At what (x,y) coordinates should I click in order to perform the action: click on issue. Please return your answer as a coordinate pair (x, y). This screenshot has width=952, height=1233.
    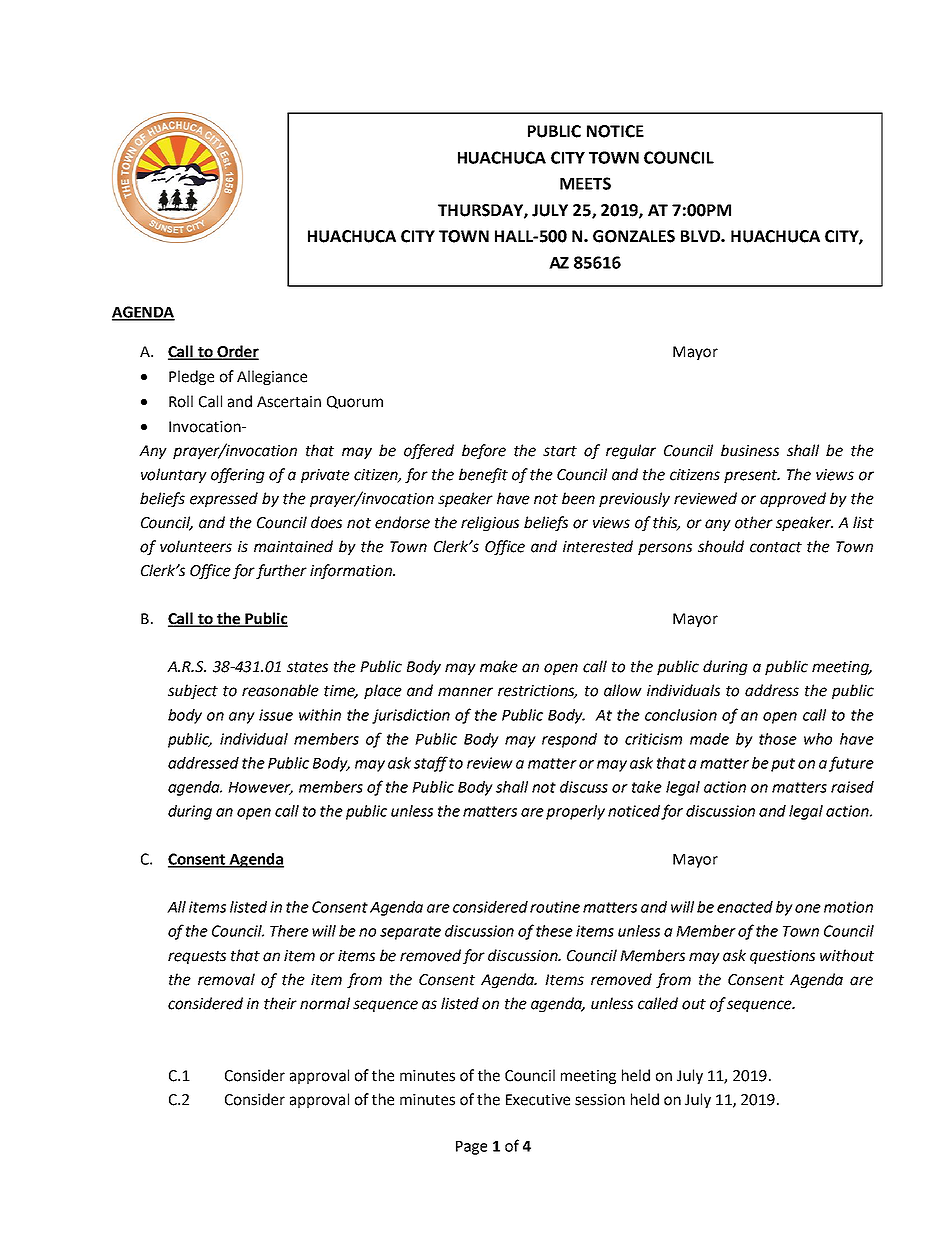
    Looking at the image, I should click on (276, 715).
